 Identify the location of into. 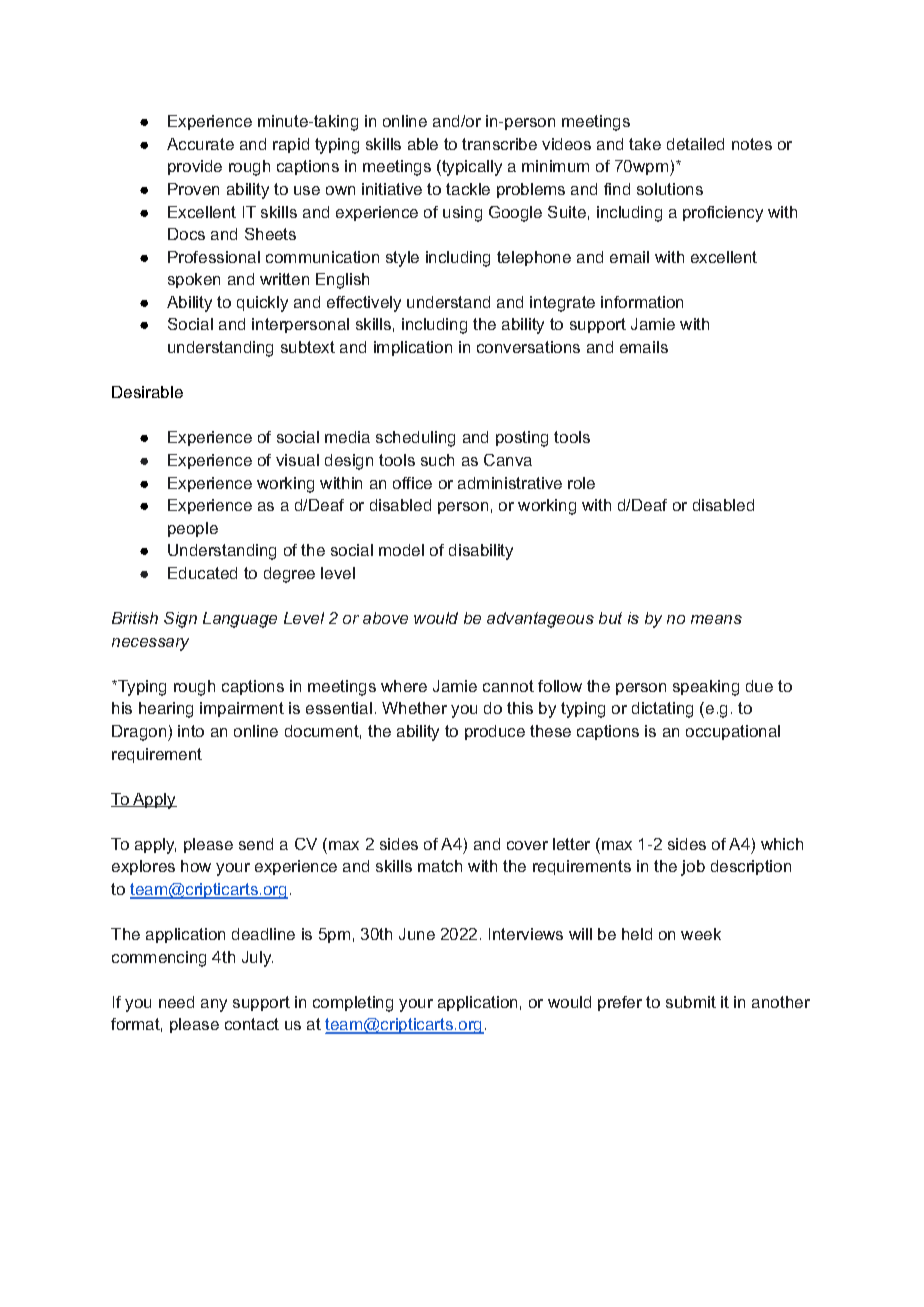
(191, 731).
